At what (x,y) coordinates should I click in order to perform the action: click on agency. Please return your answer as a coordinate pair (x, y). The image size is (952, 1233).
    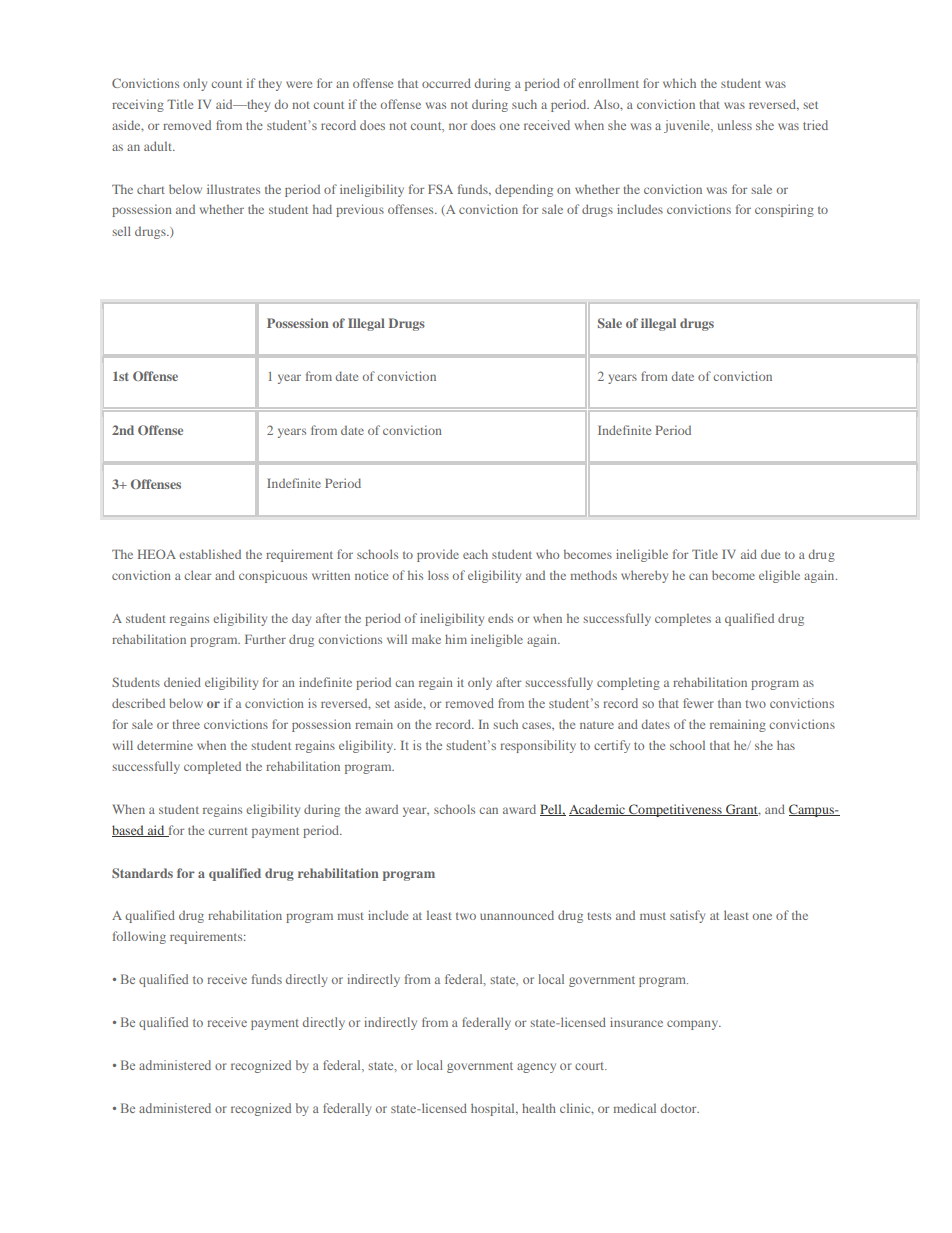
    Looking at the image, I should click on (536, 1068).
